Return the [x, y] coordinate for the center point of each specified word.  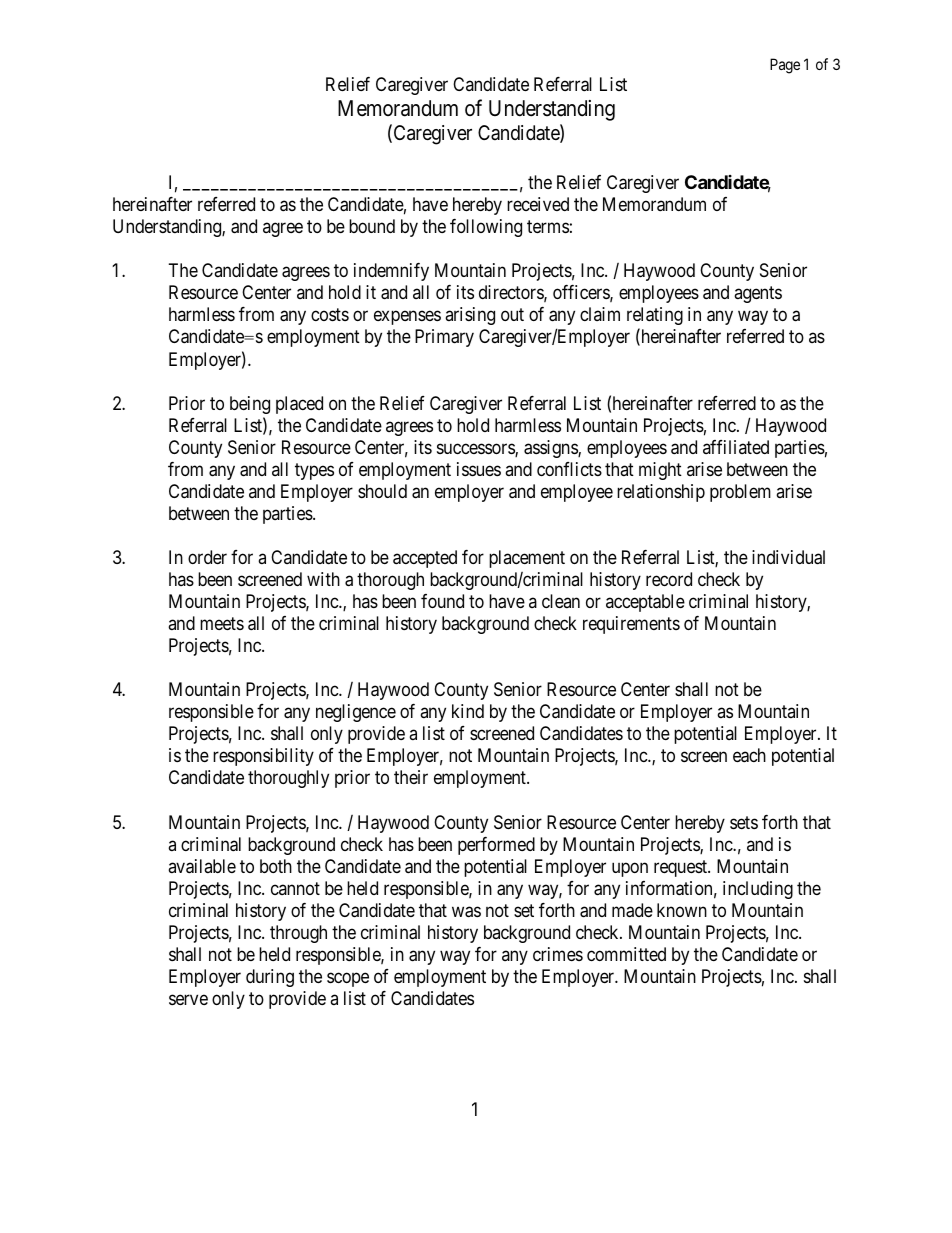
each [749, 755]
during [270, 978]
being [250, 405]
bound [372, 226]
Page [785, 66]
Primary [444, 338]
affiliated [736, 447]
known [682, 910]
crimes [558, 954]
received [538, 204]
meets [222, 623]
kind [468, 711]
